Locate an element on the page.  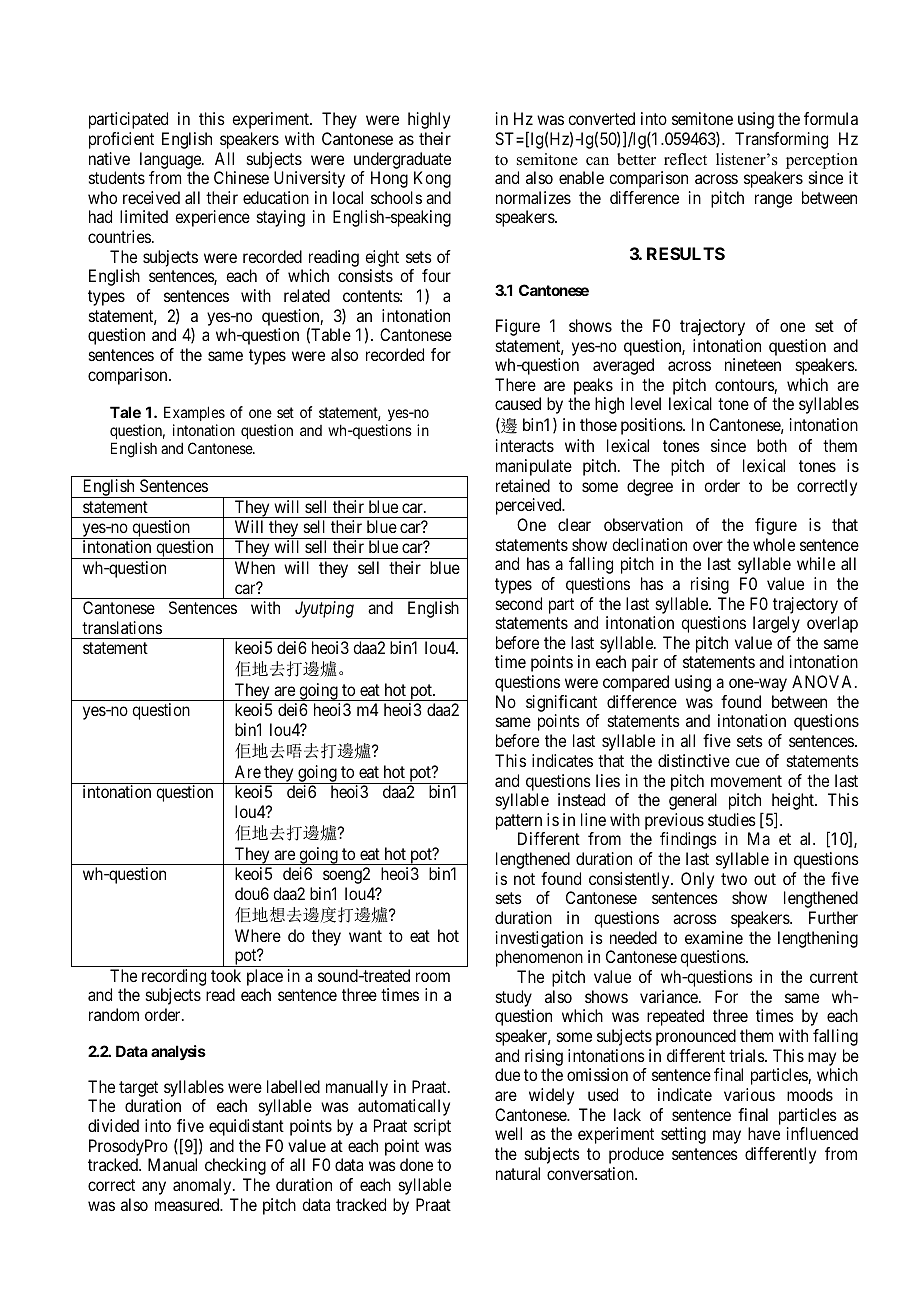
language is located at coordinates (171, 160).
